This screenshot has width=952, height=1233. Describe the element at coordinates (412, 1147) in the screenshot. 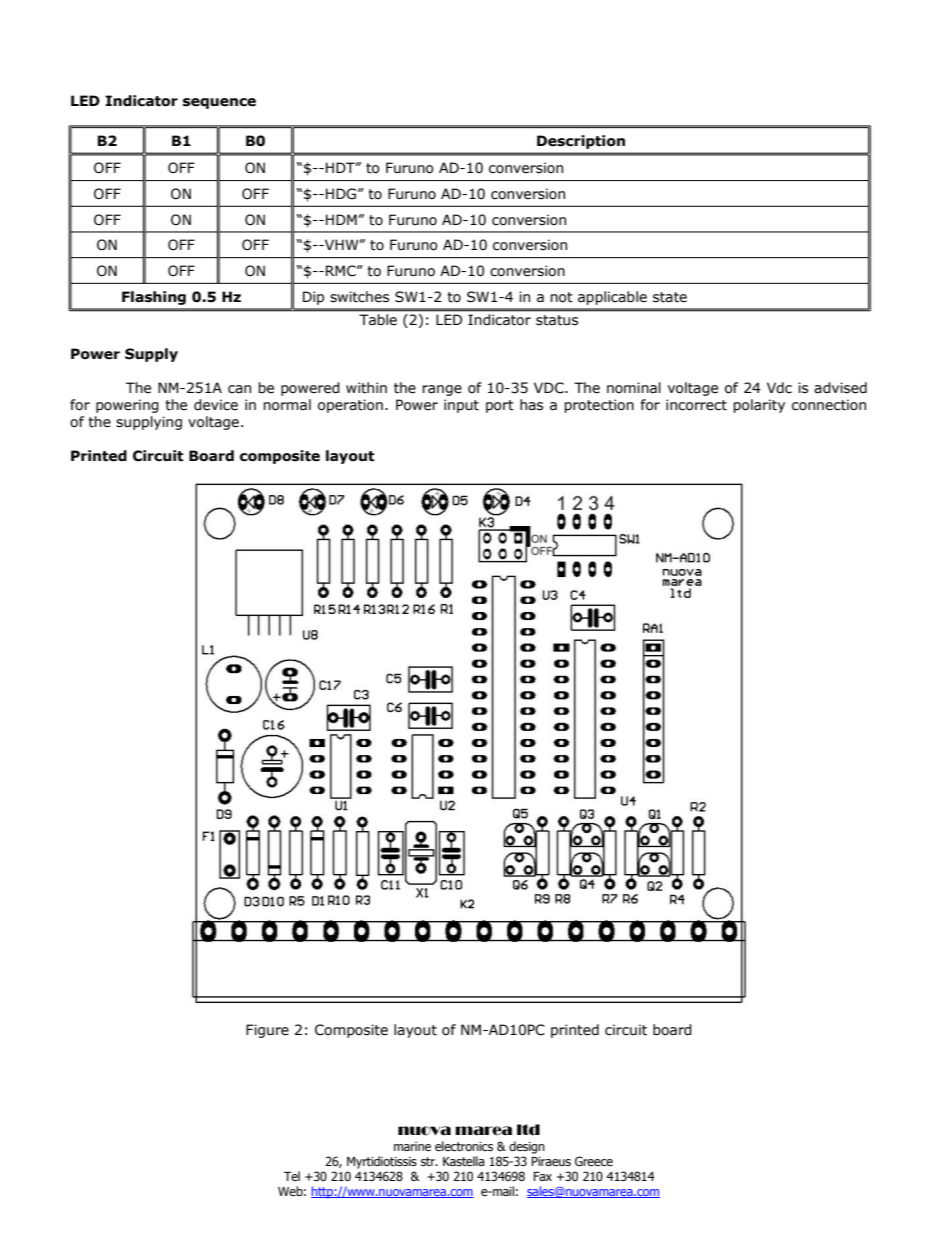

I see `marine` at that location.
